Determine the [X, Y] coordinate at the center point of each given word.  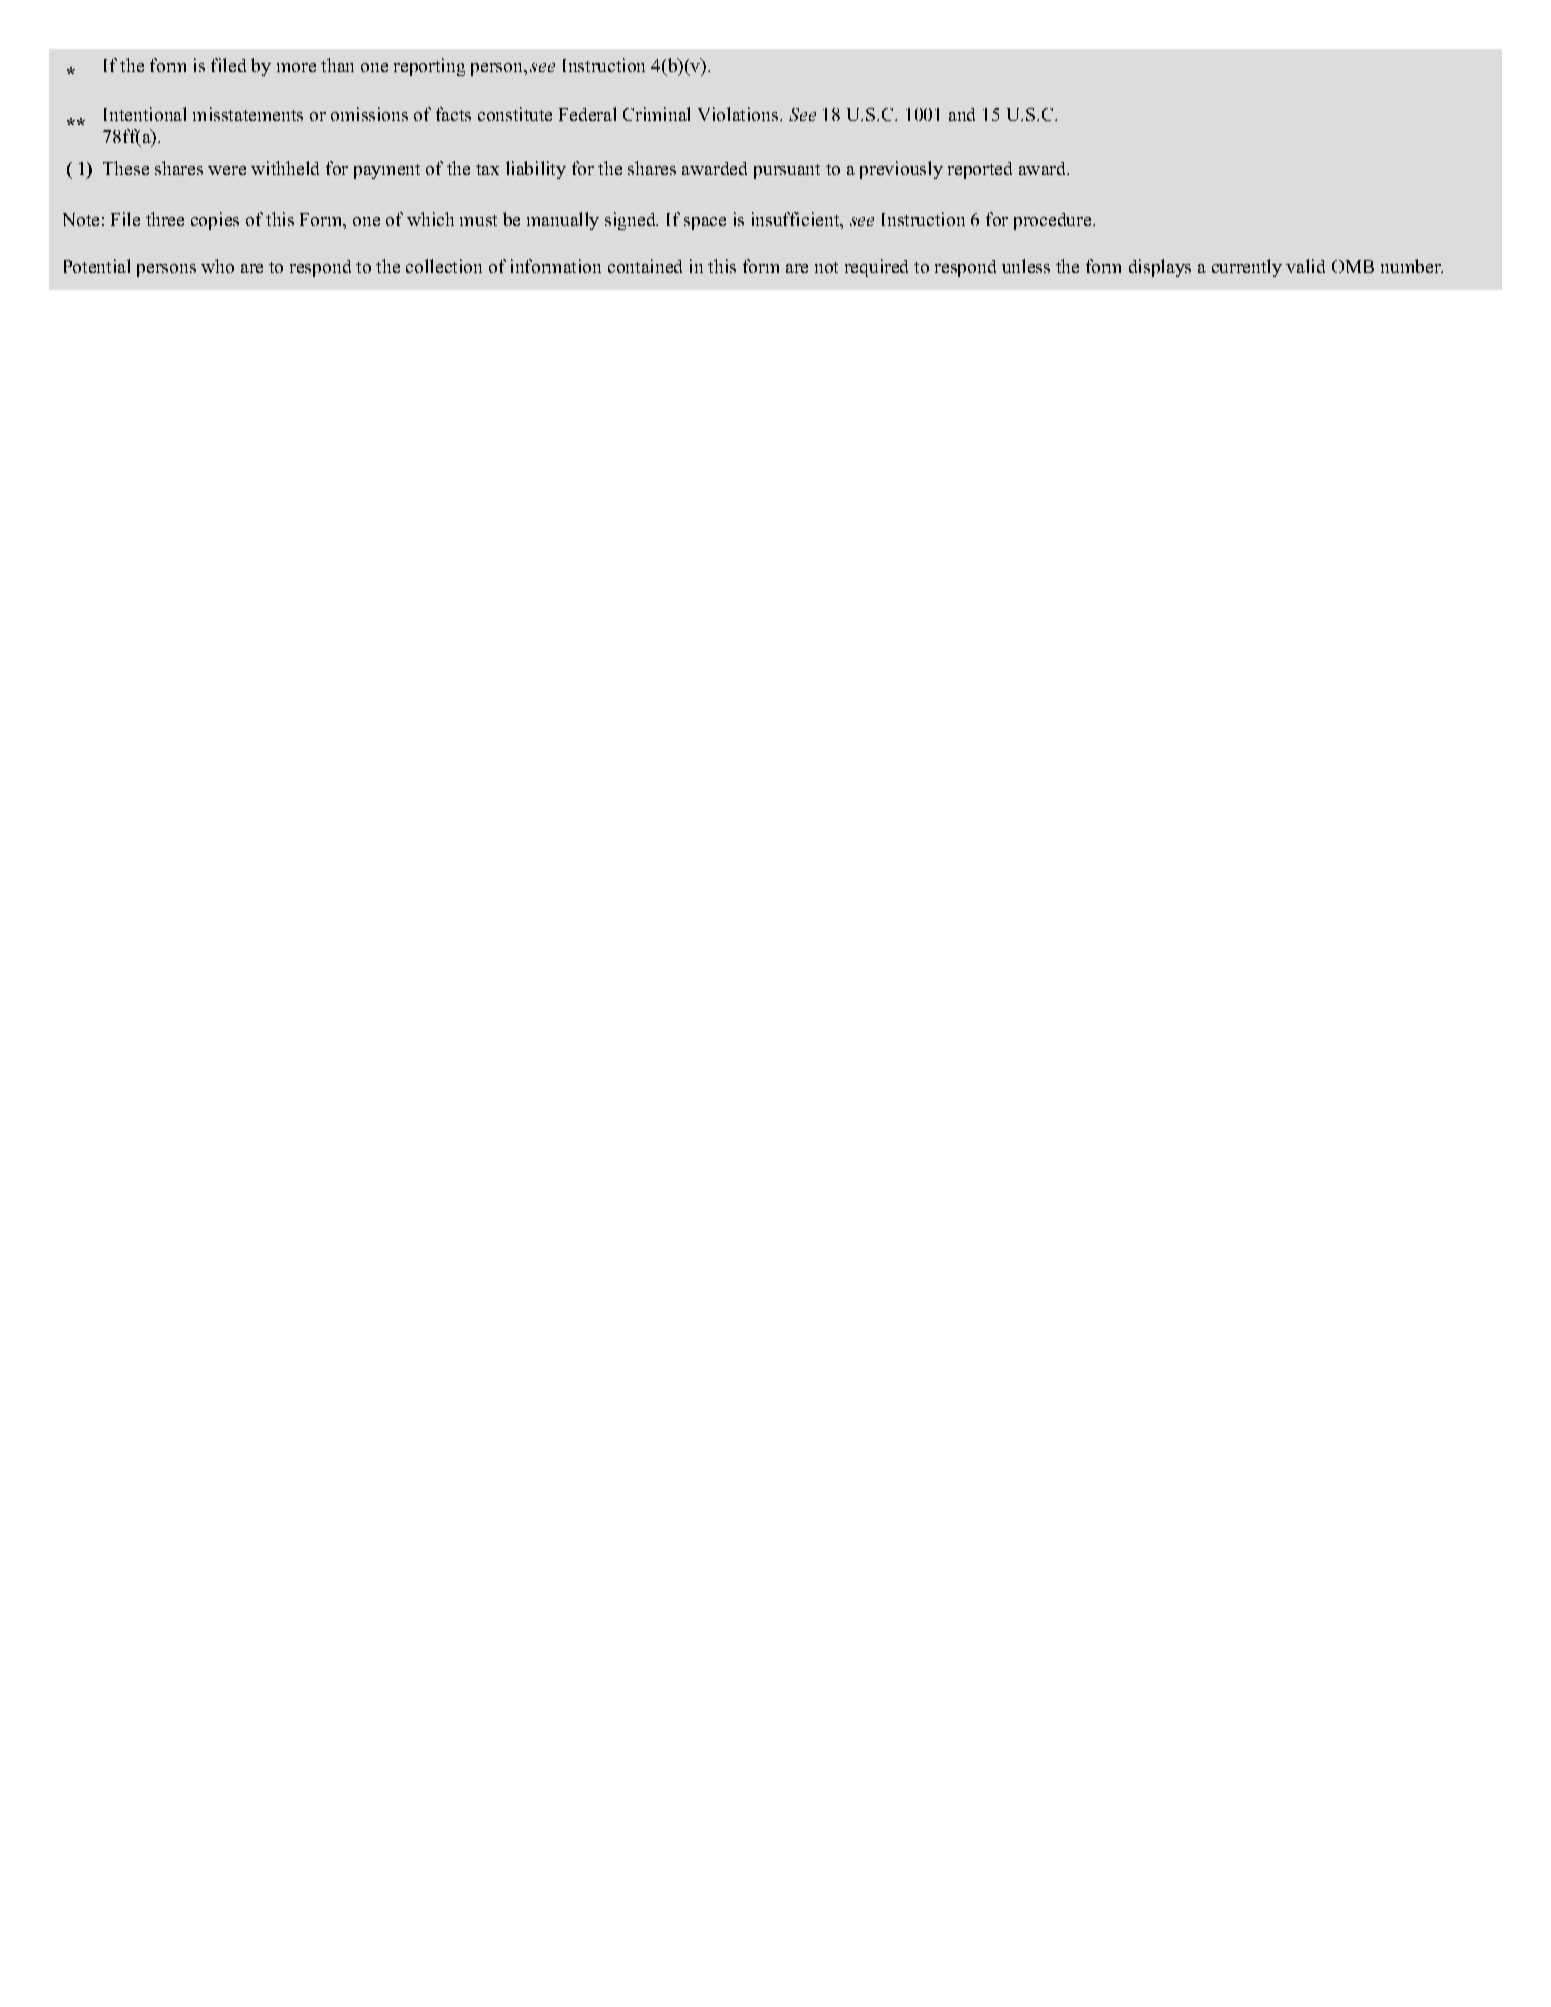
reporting [429, 67]
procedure [1052, 221]
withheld [285, 168]
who [217, 266]
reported [980, 170]
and [962, 114]
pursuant [787, 171]
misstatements [248, 114]
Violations [738, 114]
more [296, 67]
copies [215, 221]
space [705, 223]
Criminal [656, 114]
